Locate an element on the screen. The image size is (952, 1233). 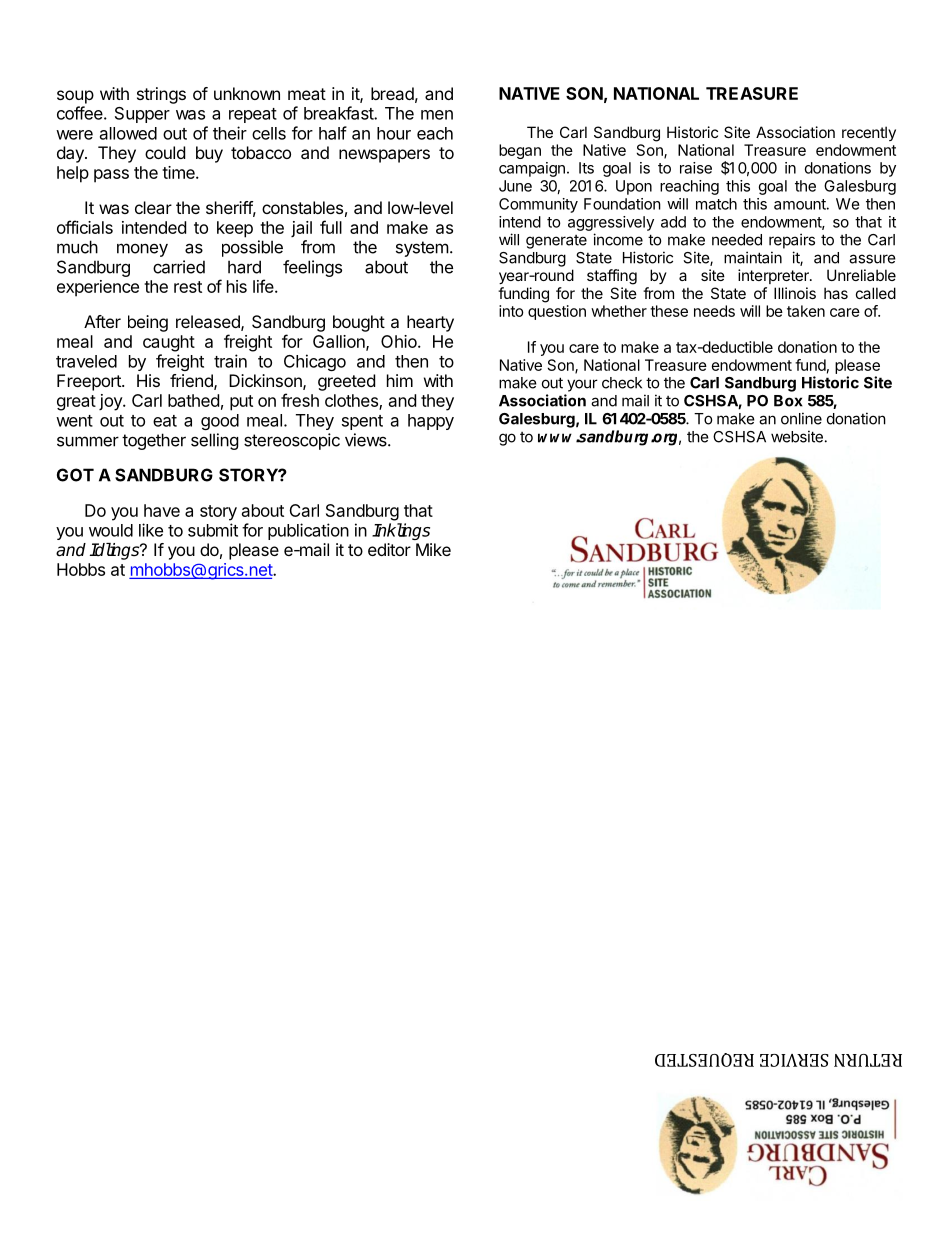
like is located at coordinates (151, 530).
